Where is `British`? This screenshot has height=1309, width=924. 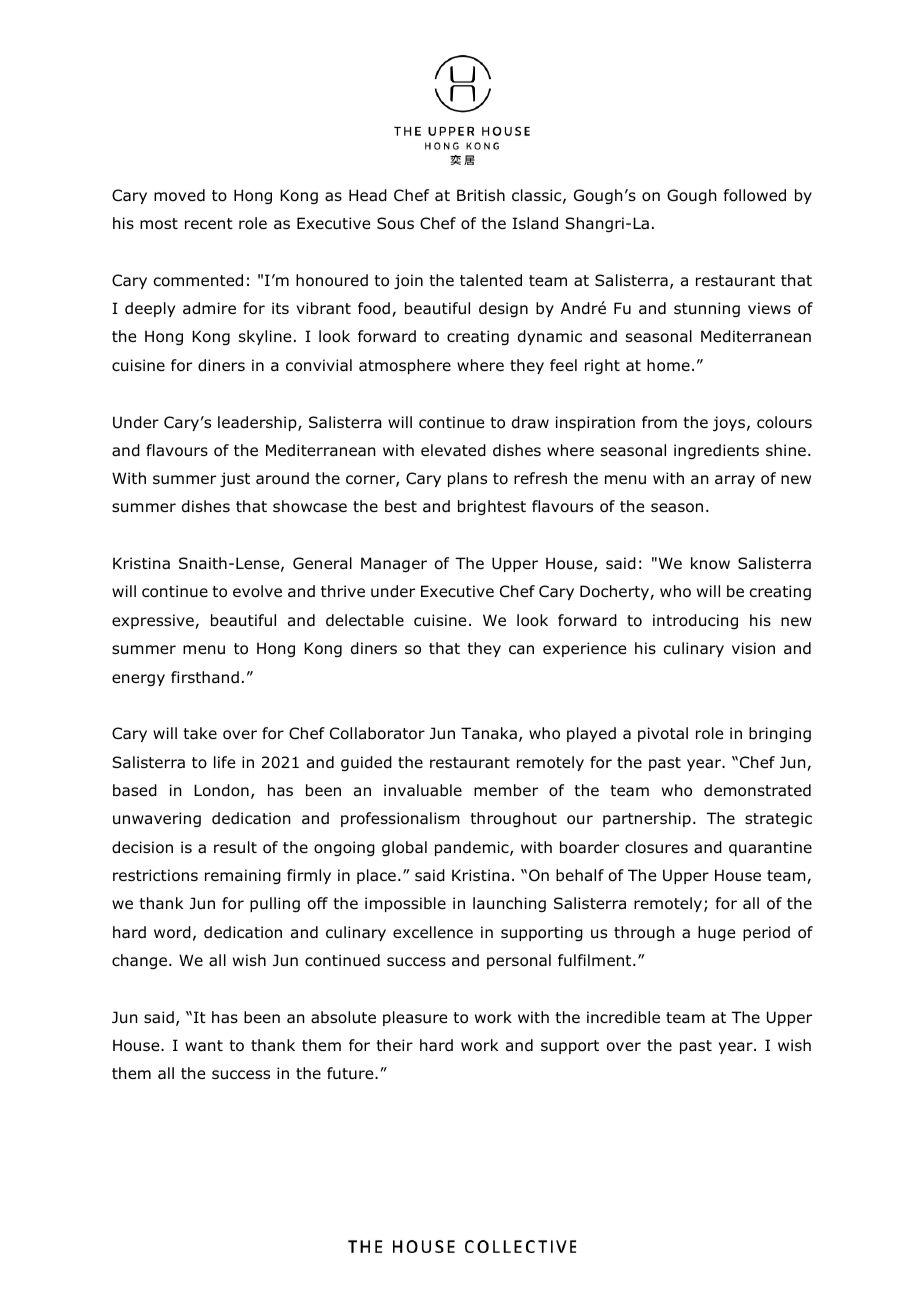
British is located at coordinates (481, 195).
